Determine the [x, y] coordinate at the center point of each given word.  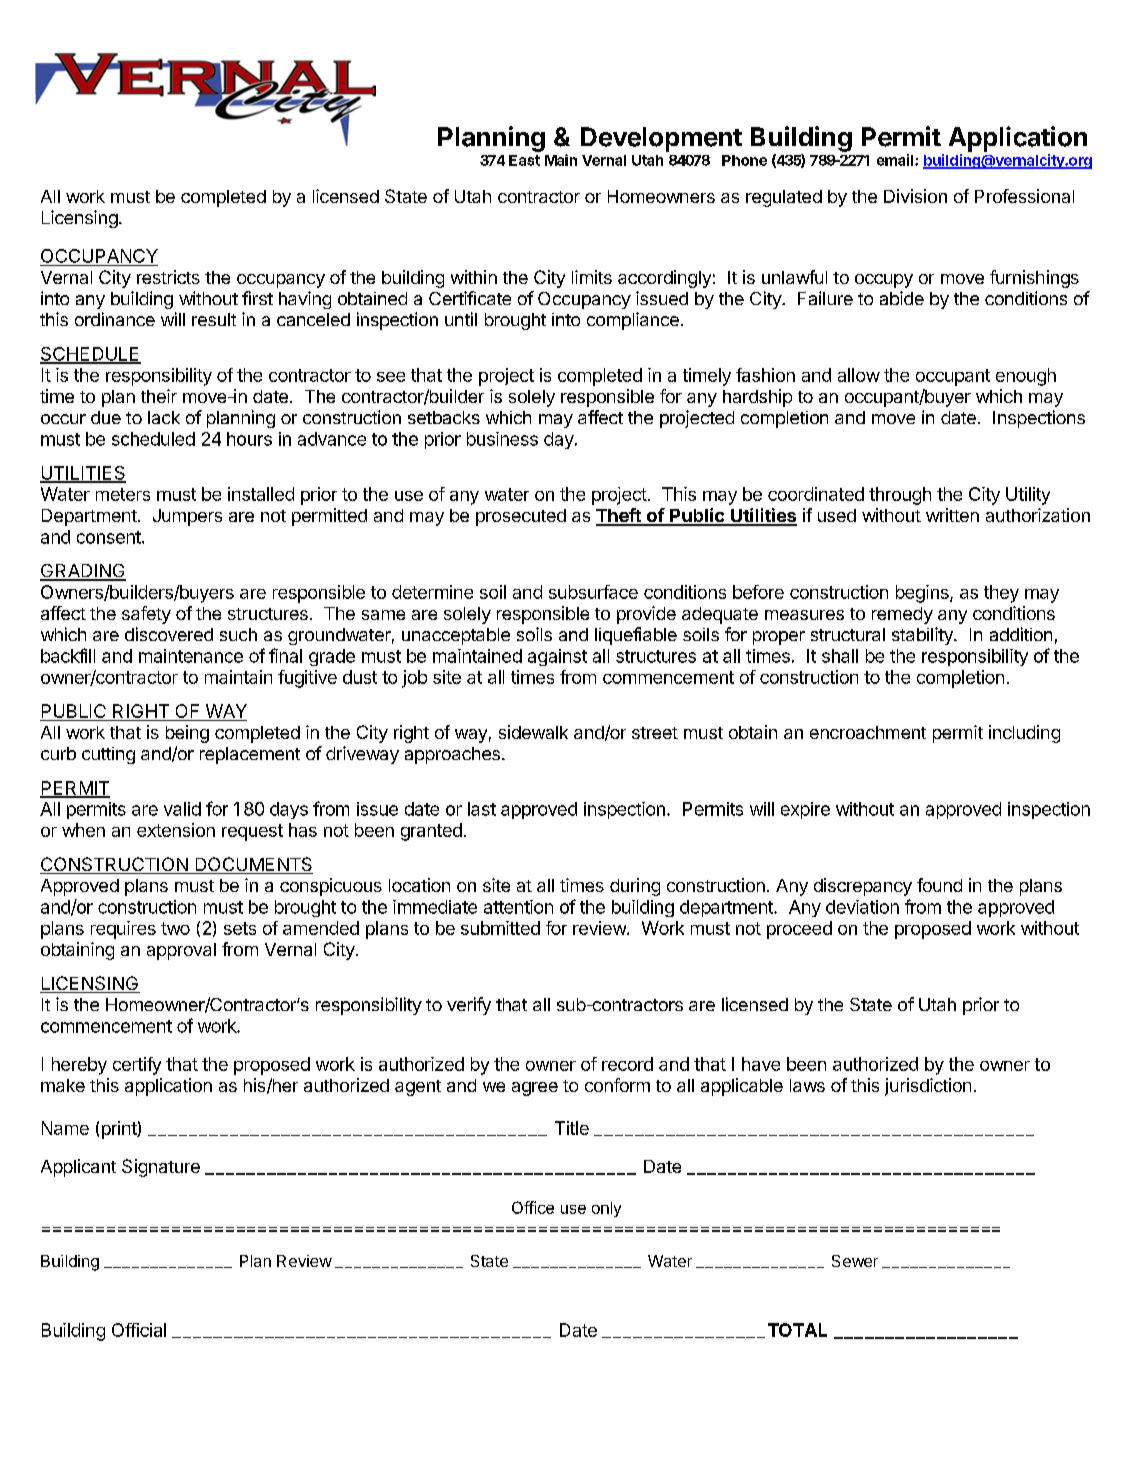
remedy [902, 615]
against [557, 657]
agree [535, 1089]
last [482, 809]
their [159, 396]
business [502, 439]
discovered [169, 634]
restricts [168, 277]
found [939, 885]
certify [137, 1066]
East [524, 160]
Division [915, 196]
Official [139, 1330]
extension [176, 830]
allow [859, 375]
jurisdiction [928, 1087]
